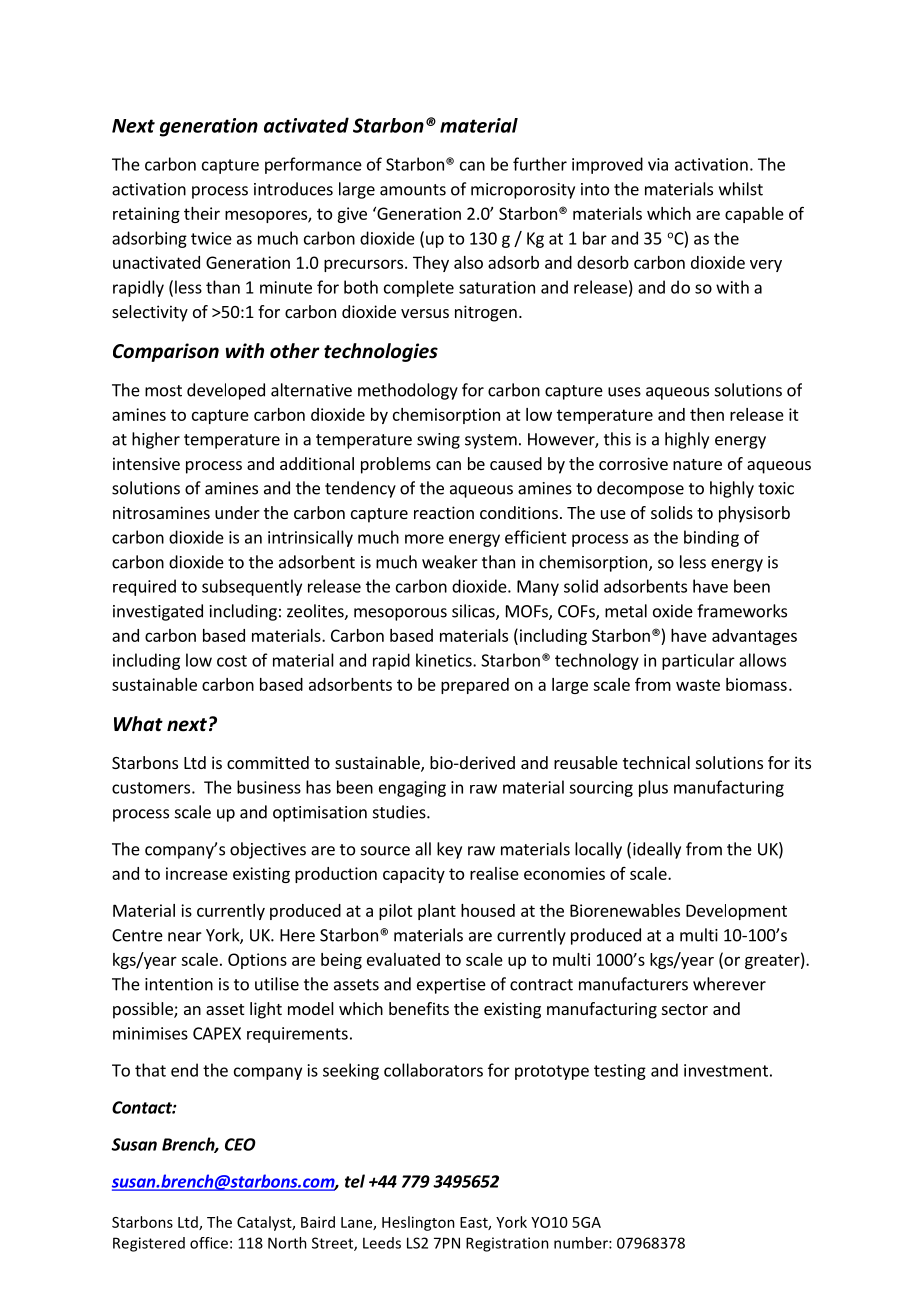 The image size is (924, 1308). What do you see at coordinates (507, 1244) in the screenshot?
I see `Registration` at bounding box center [507, 1244].
